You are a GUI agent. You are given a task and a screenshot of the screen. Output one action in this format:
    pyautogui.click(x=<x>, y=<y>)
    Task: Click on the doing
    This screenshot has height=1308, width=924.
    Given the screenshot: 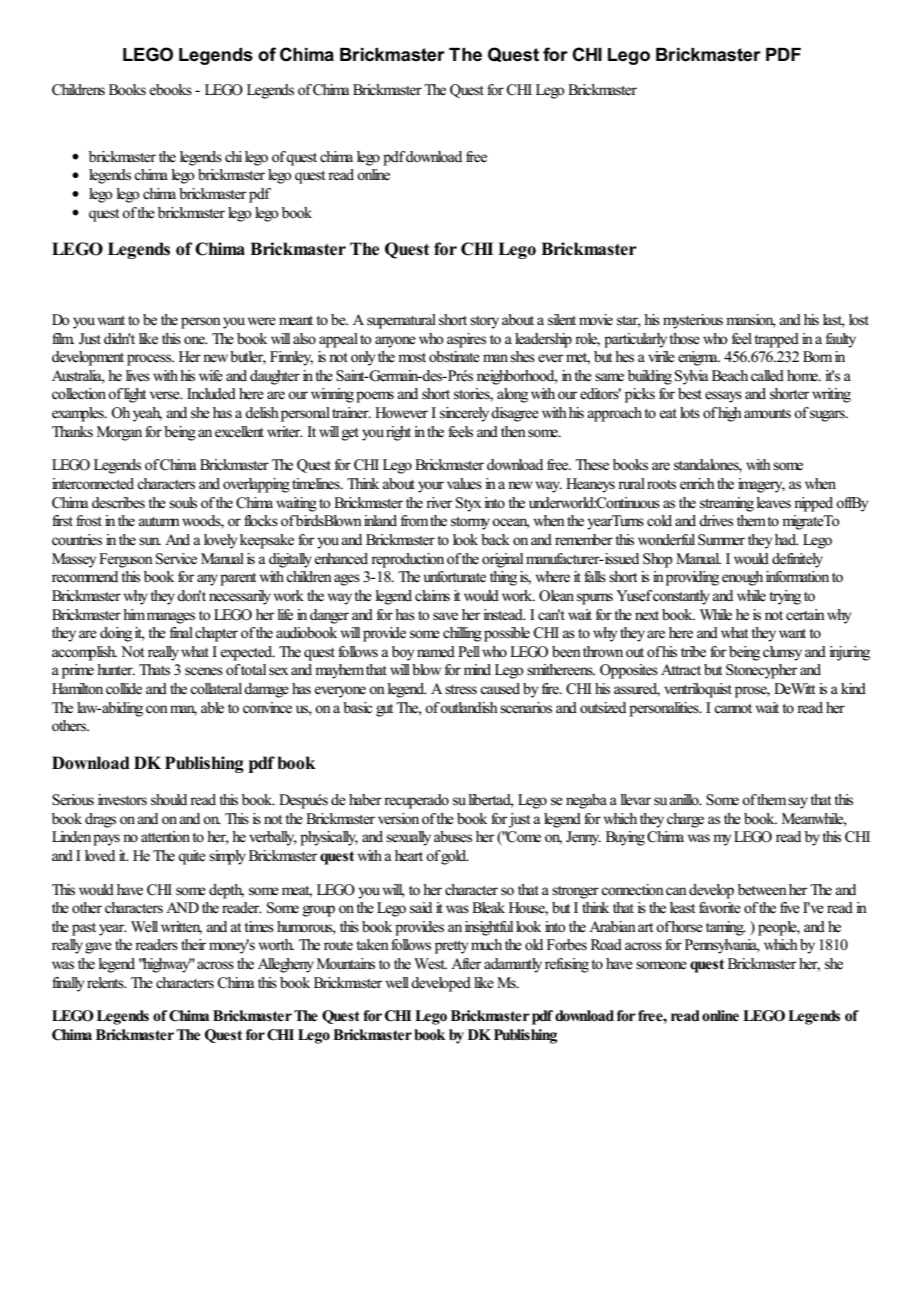 What is the action you would take?
    pyautogui.click(x=116, y=634)
